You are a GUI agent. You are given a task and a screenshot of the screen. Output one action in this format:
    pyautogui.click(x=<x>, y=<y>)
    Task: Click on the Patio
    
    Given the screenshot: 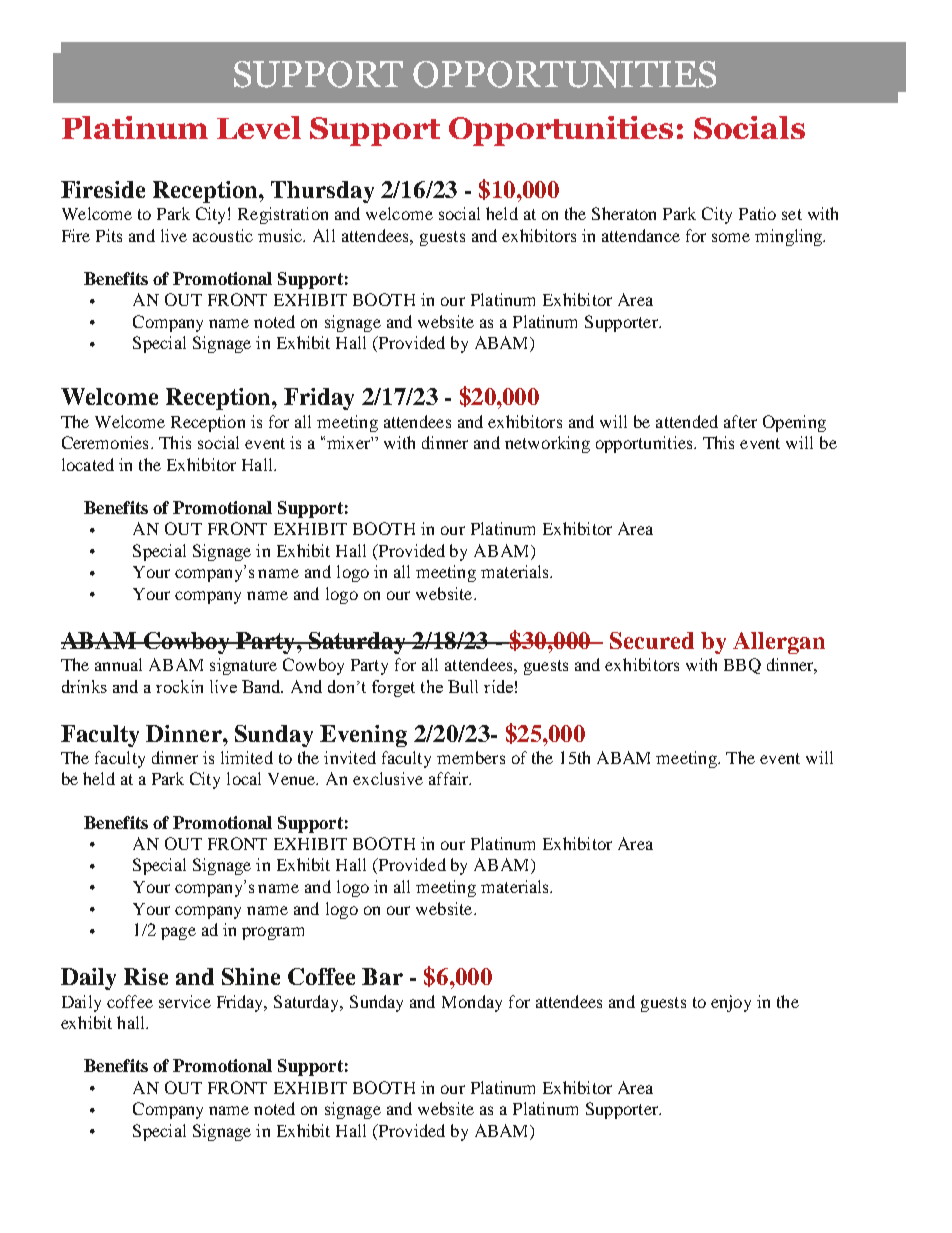 What is the action you would take?
    pyautogui.click(x=757, y=213)
